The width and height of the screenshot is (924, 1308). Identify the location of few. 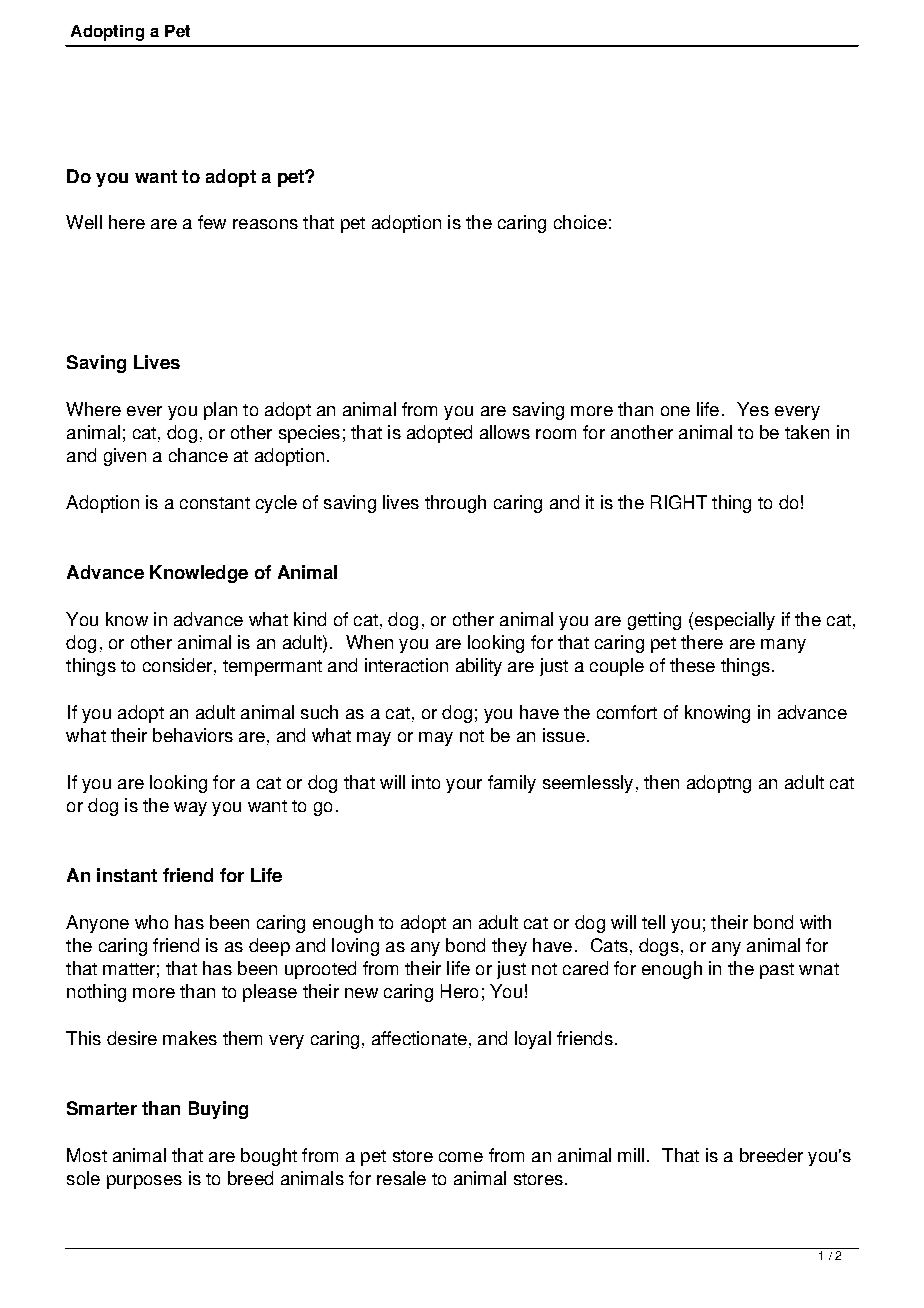
(212, 222).
